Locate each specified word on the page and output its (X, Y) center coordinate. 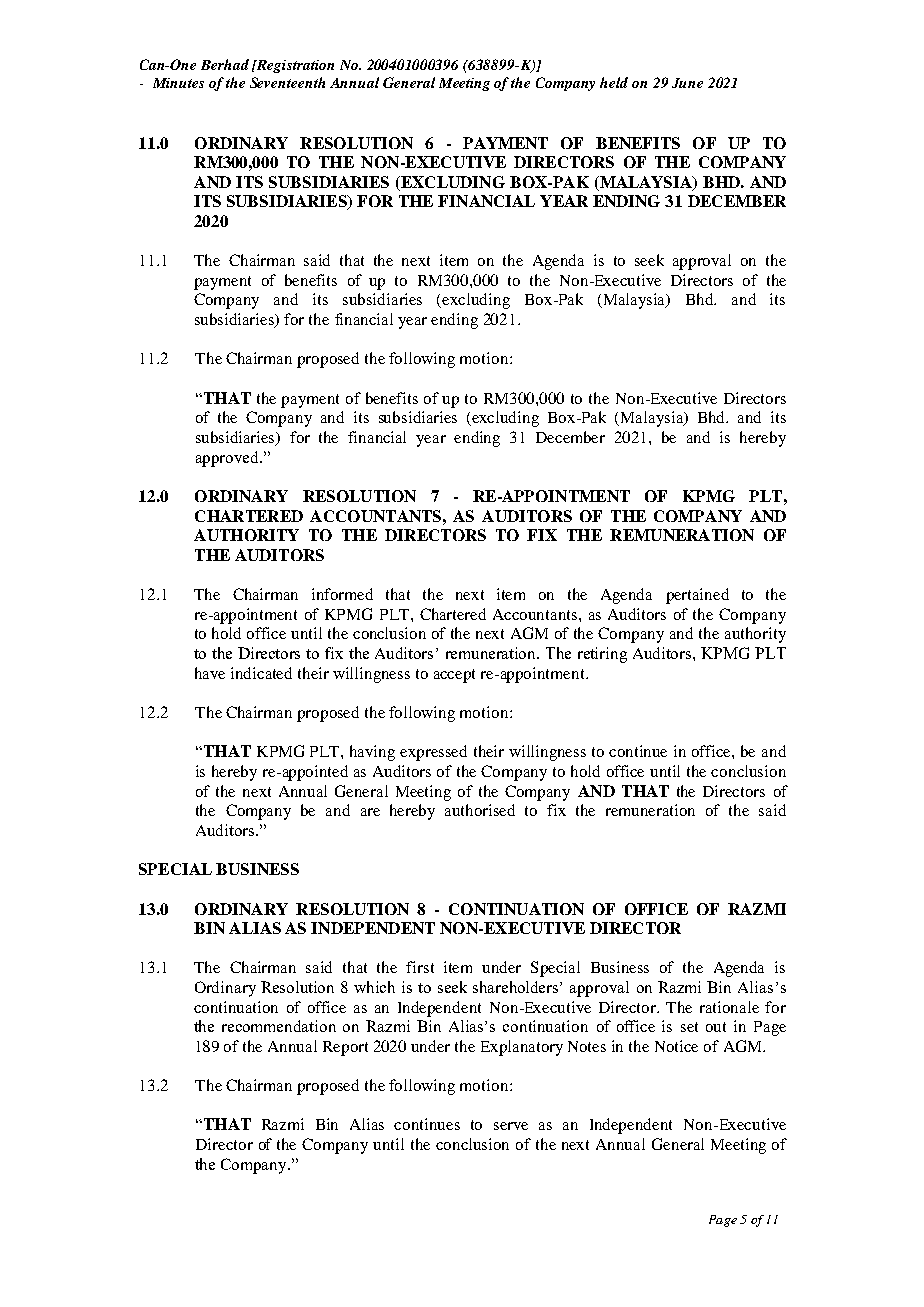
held (614, 82)
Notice (676, 1046)
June (687, 83)
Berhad (225, 64)
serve (511, 1126)
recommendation (279, 1026)
